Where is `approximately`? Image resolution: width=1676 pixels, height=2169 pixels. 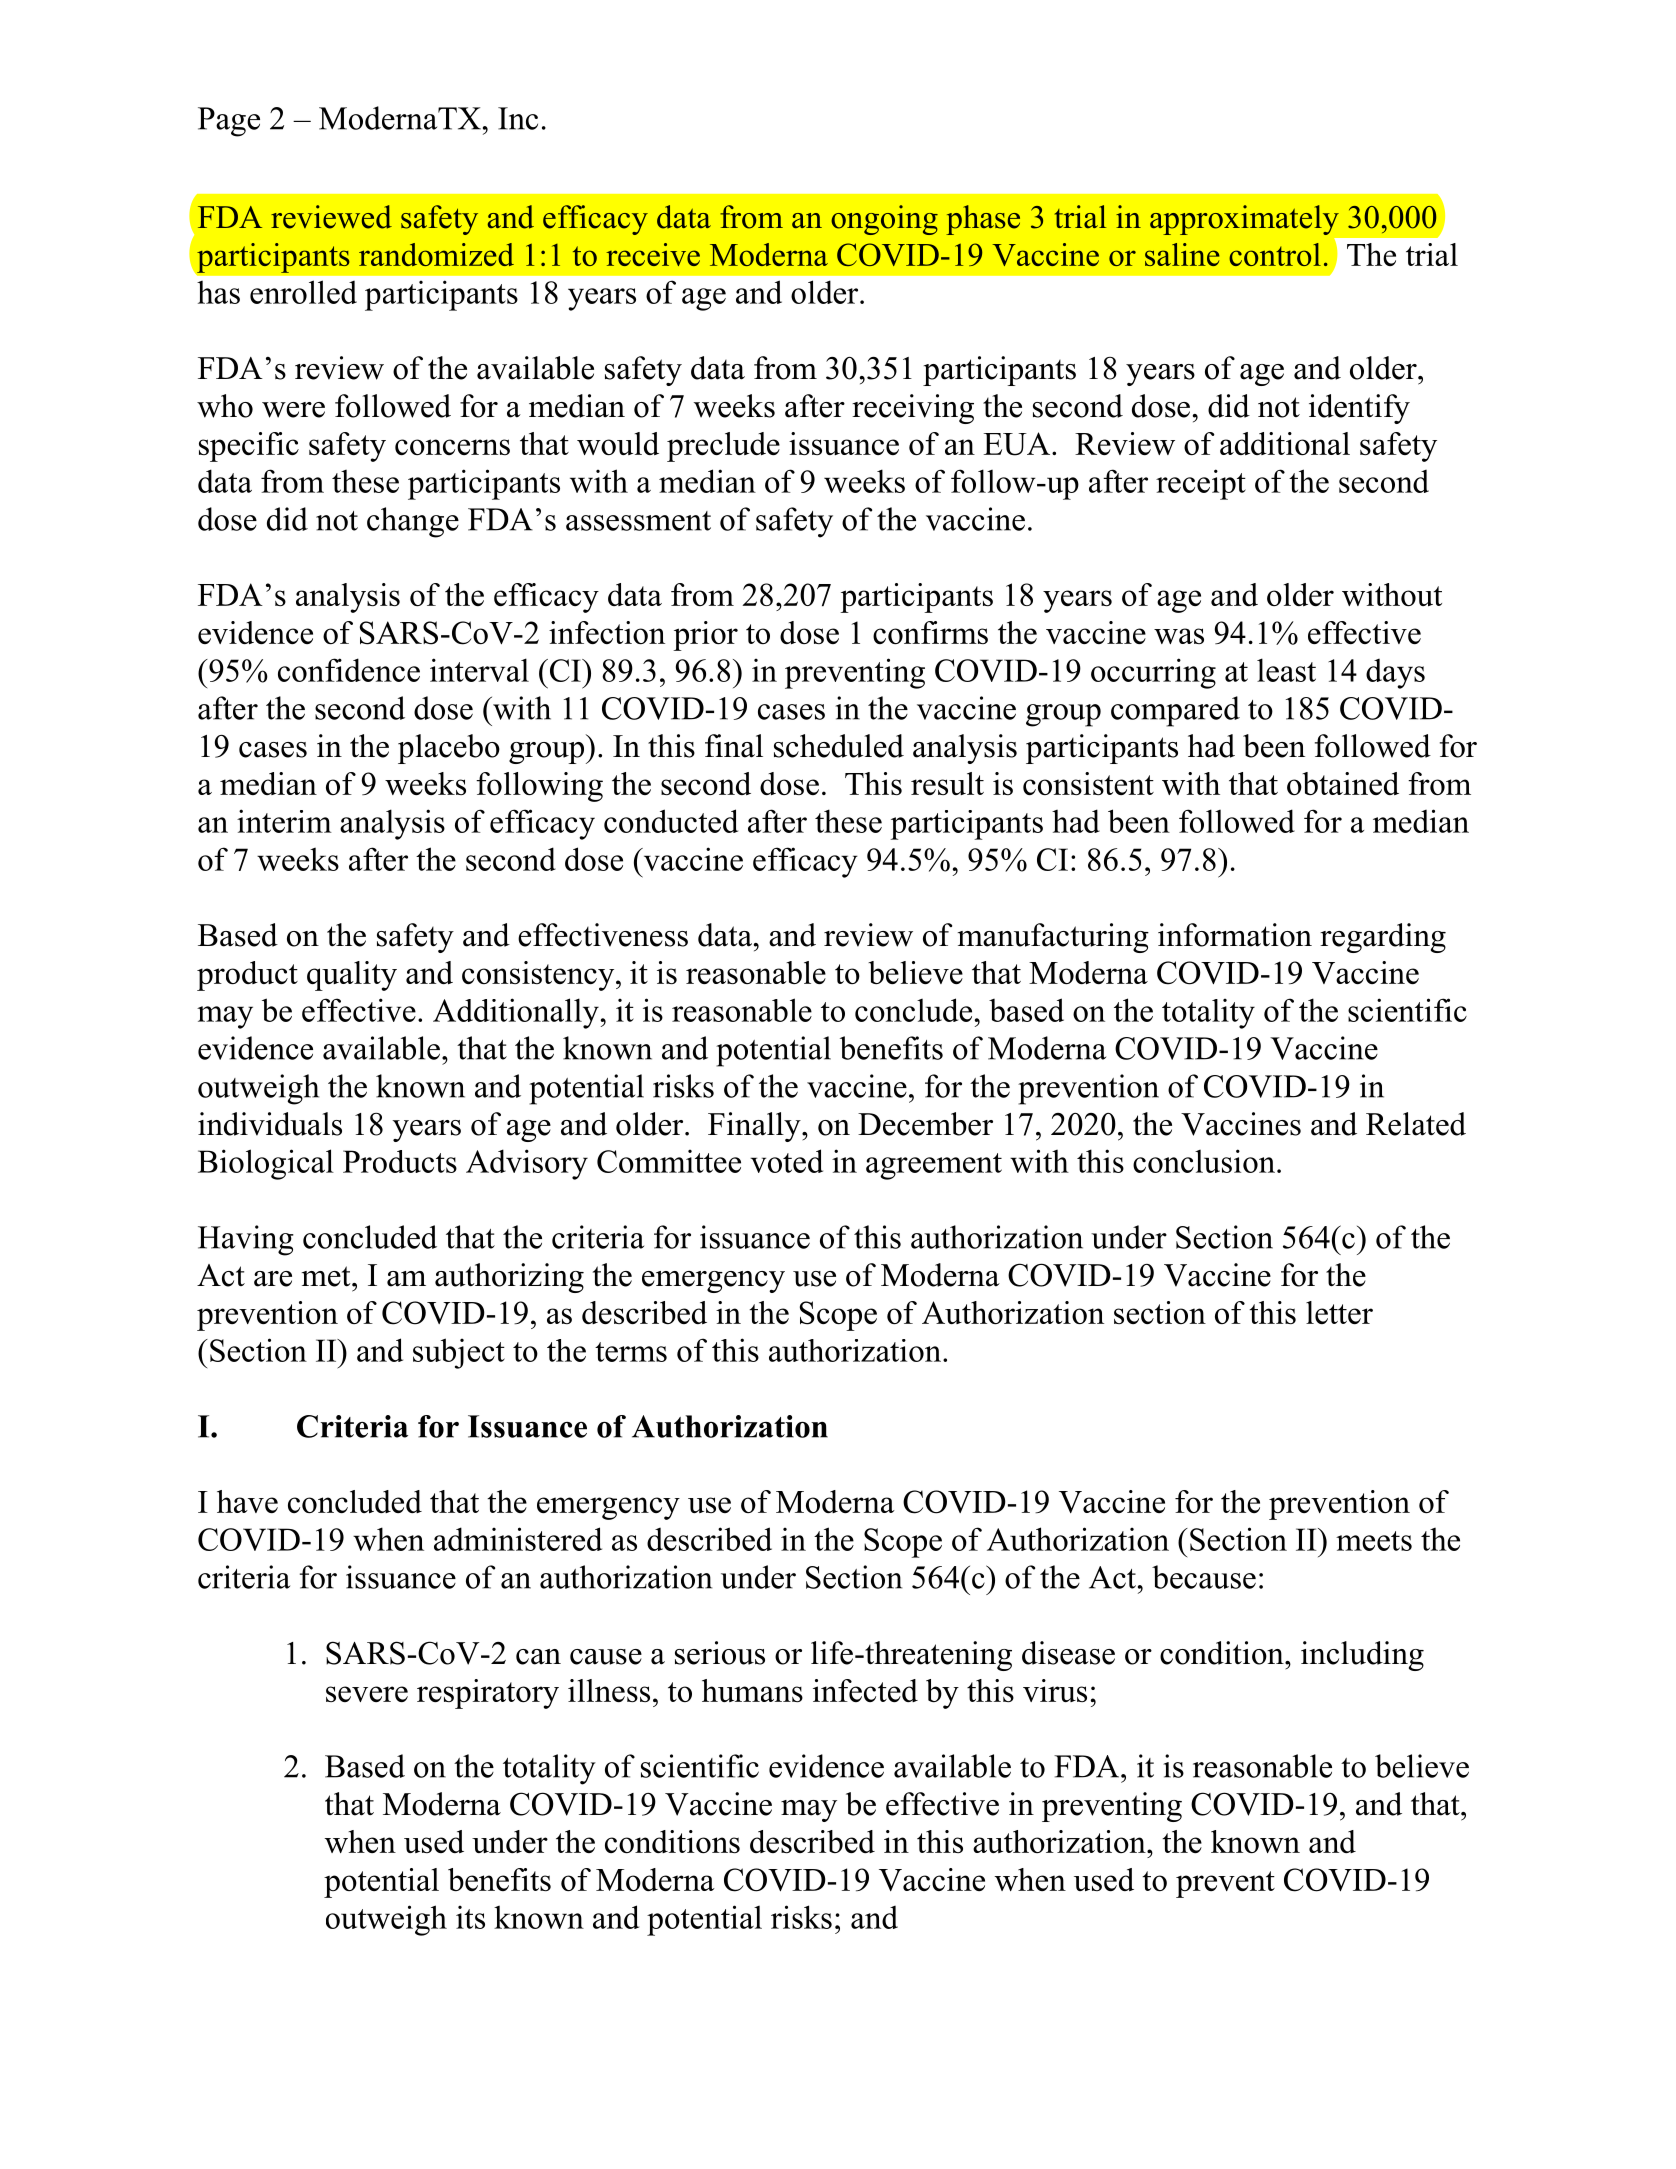
approximately is located at coordinates (1244, 220).
